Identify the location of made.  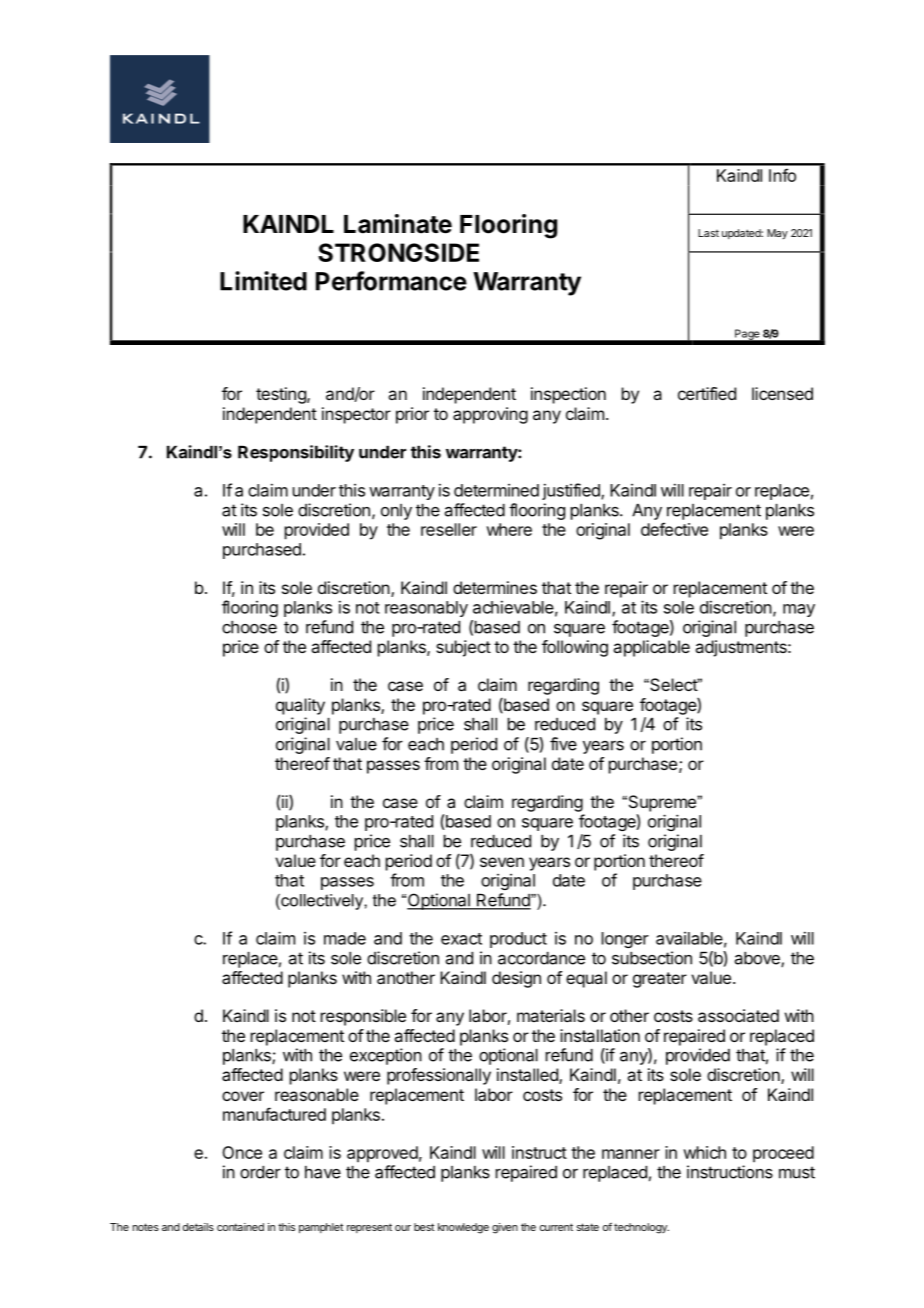
(345, 938).
